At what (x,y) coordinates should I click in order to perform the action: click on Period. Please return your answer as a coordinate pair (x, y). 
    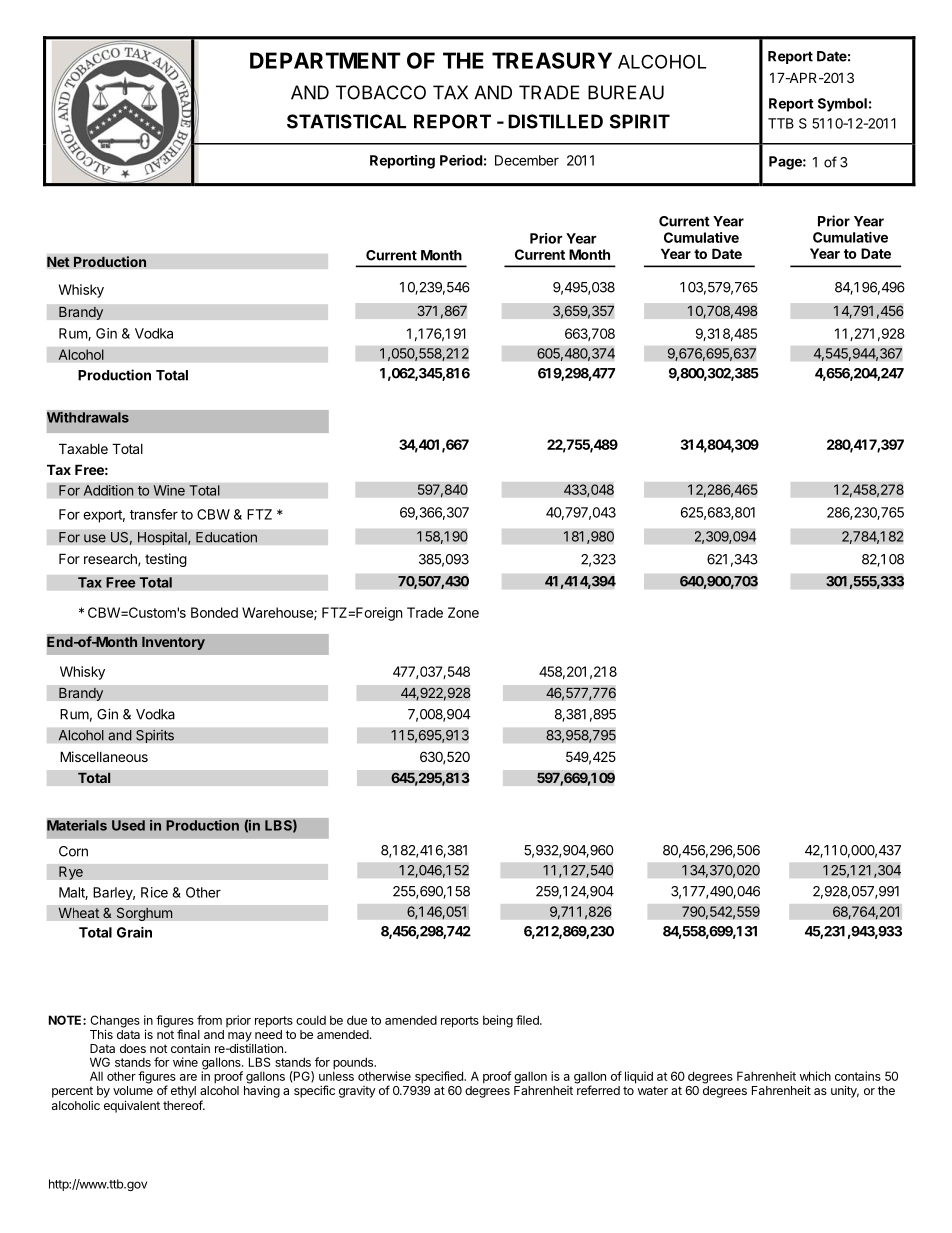
    Looking at the image, I should click on (461, 160).
